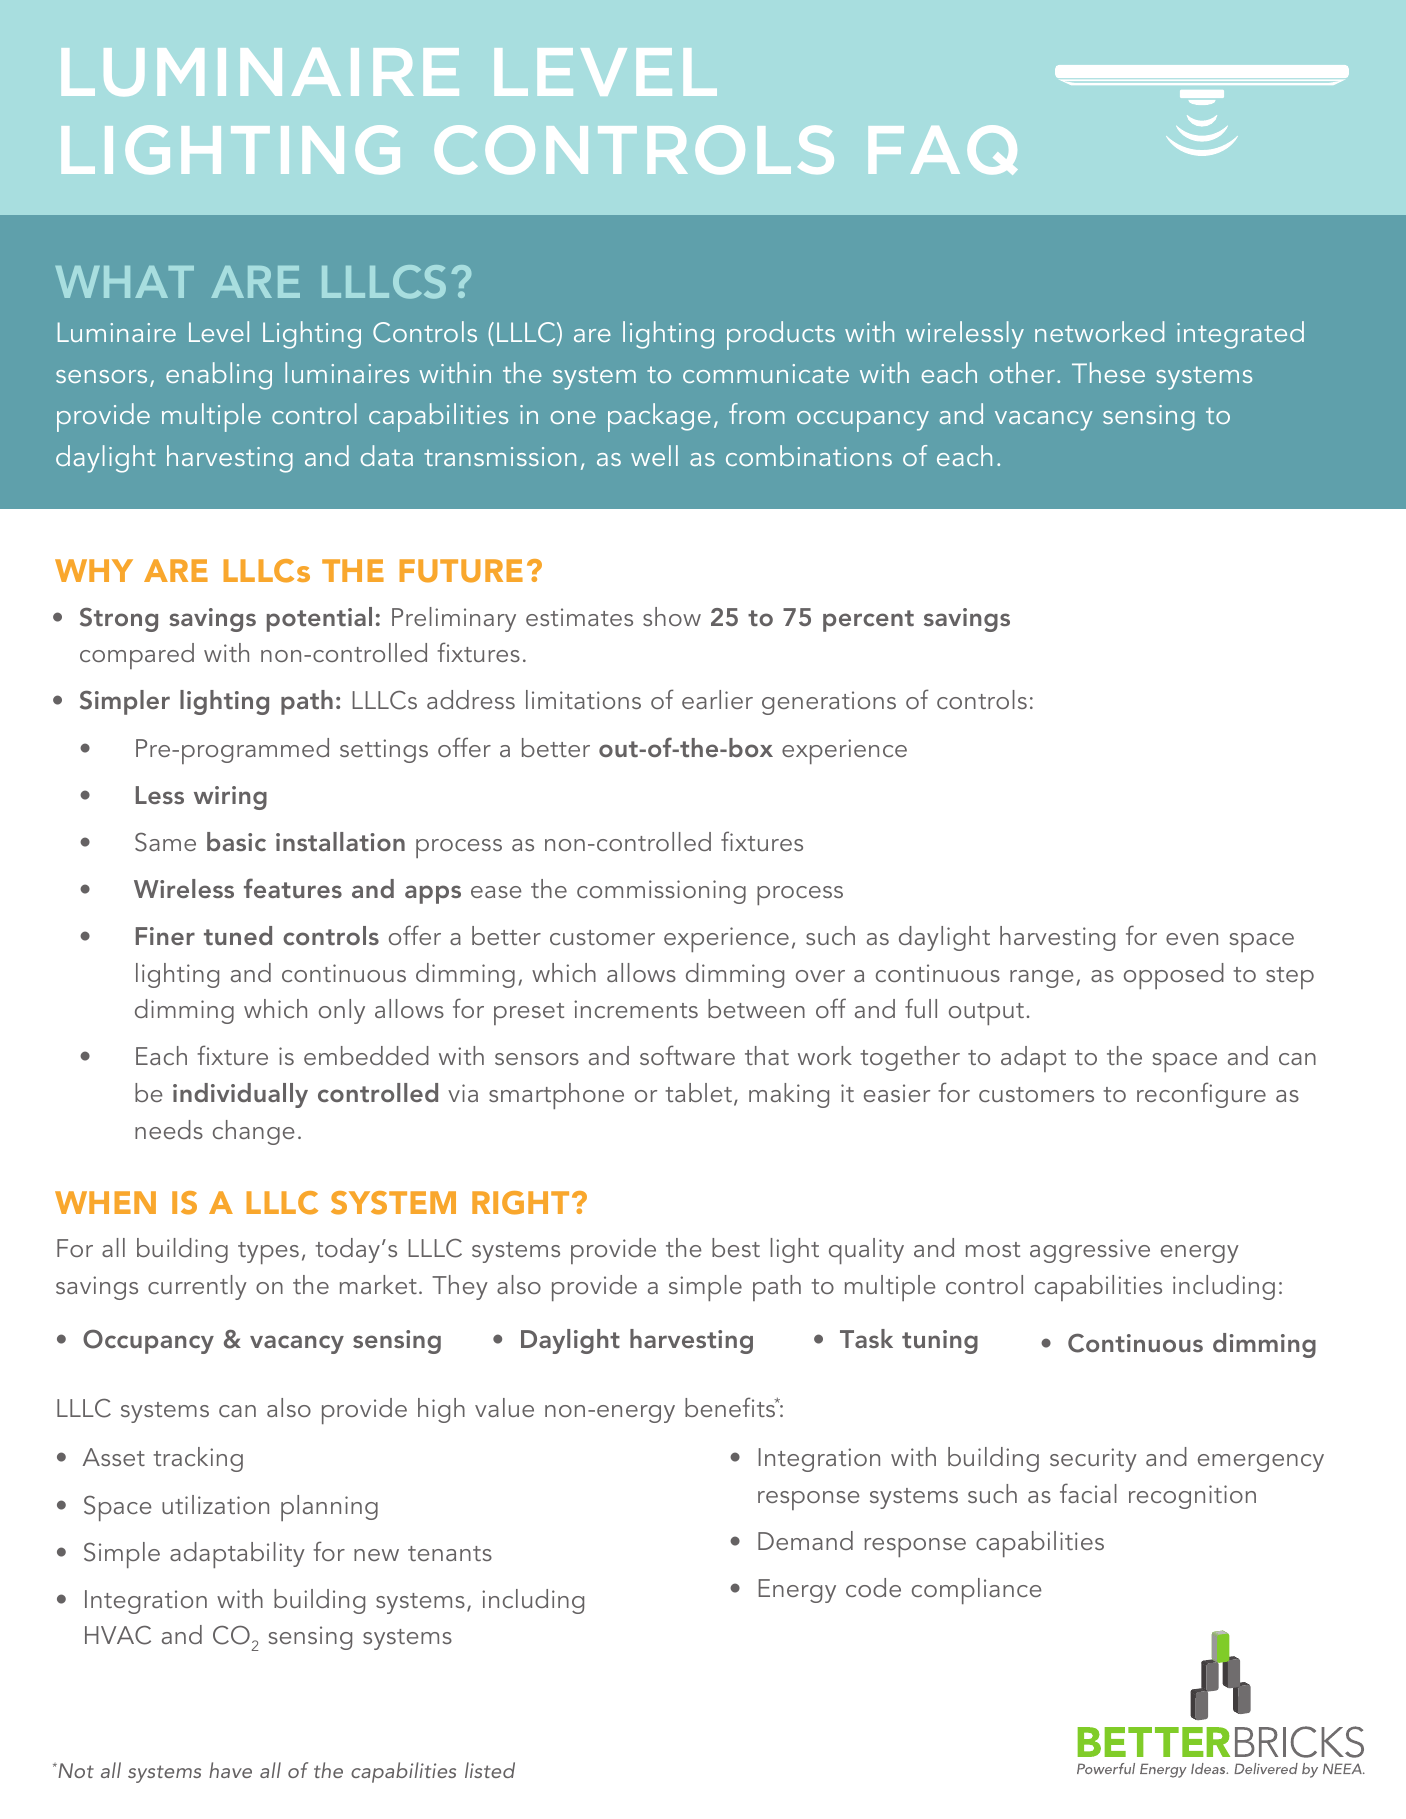  I want to click on listed, so click(490, 1770).
